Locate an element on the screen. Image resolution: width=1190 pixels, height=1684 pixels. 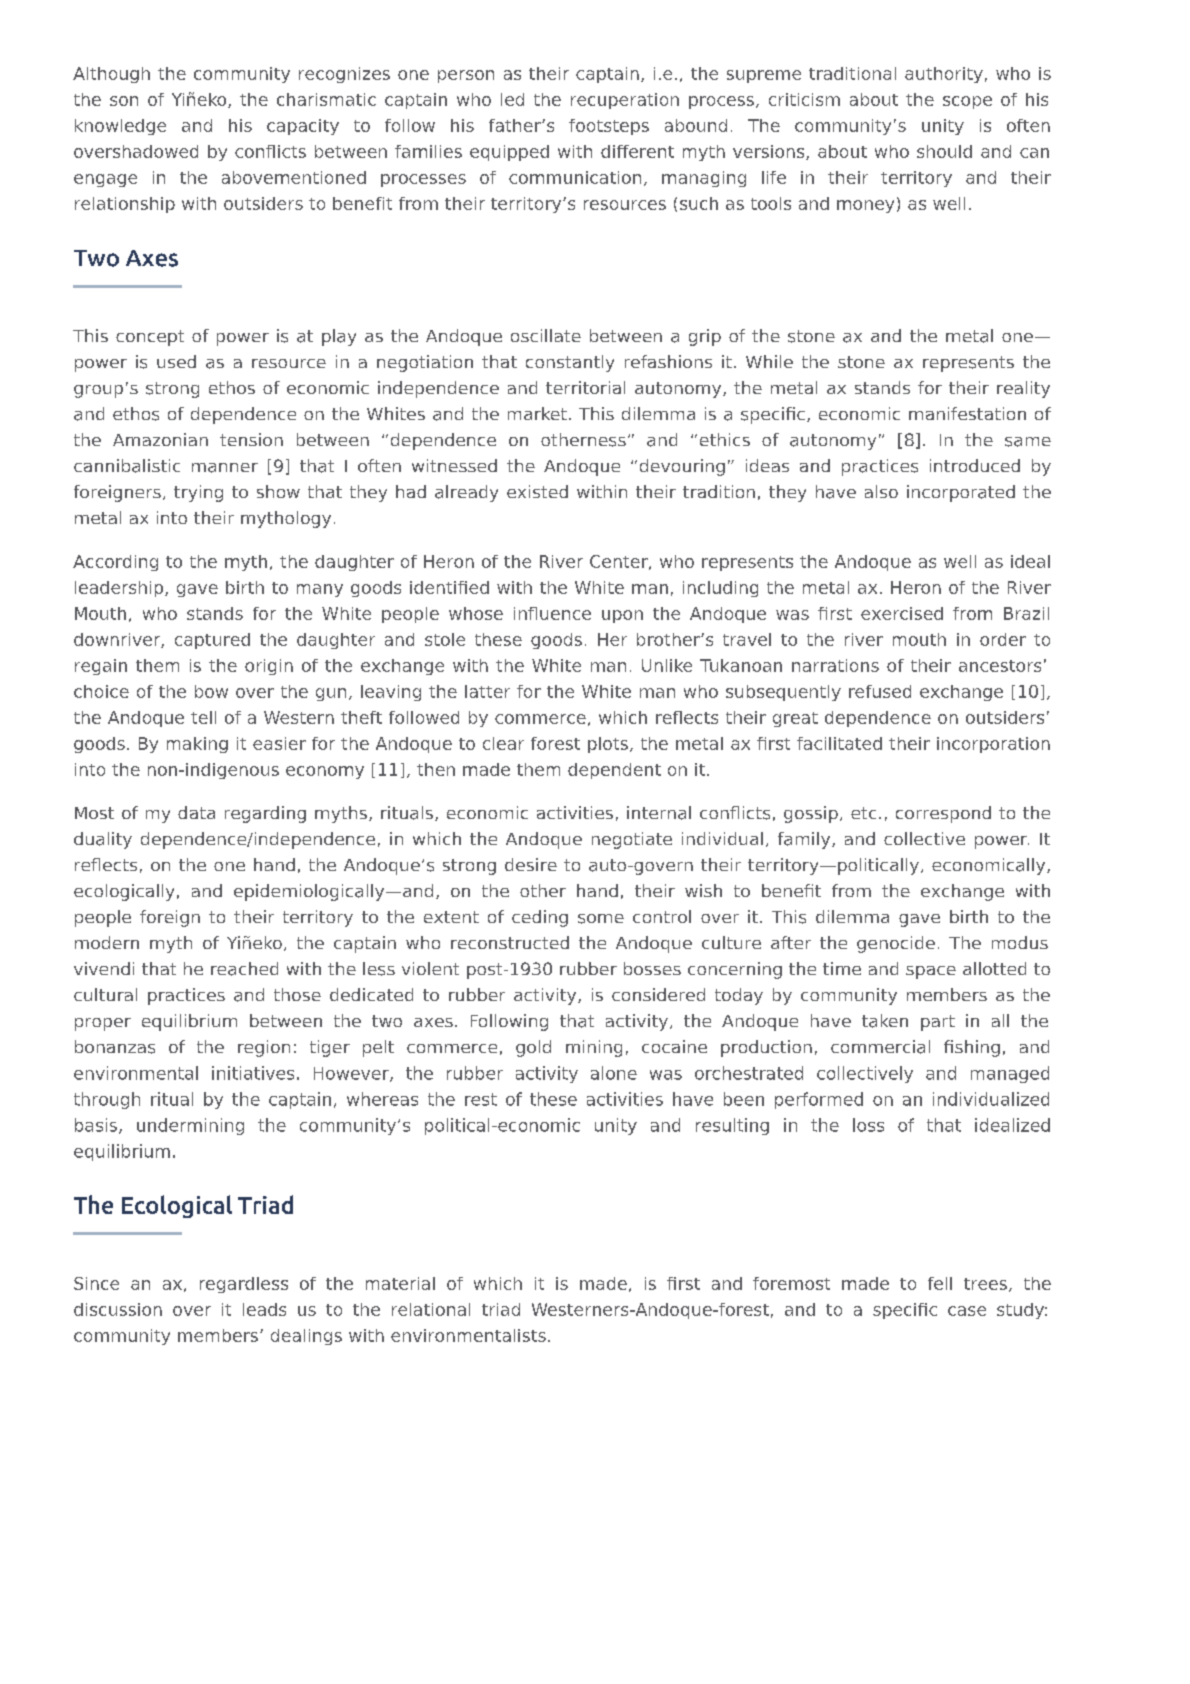
footsteps is located at coordinates (609, 127).
